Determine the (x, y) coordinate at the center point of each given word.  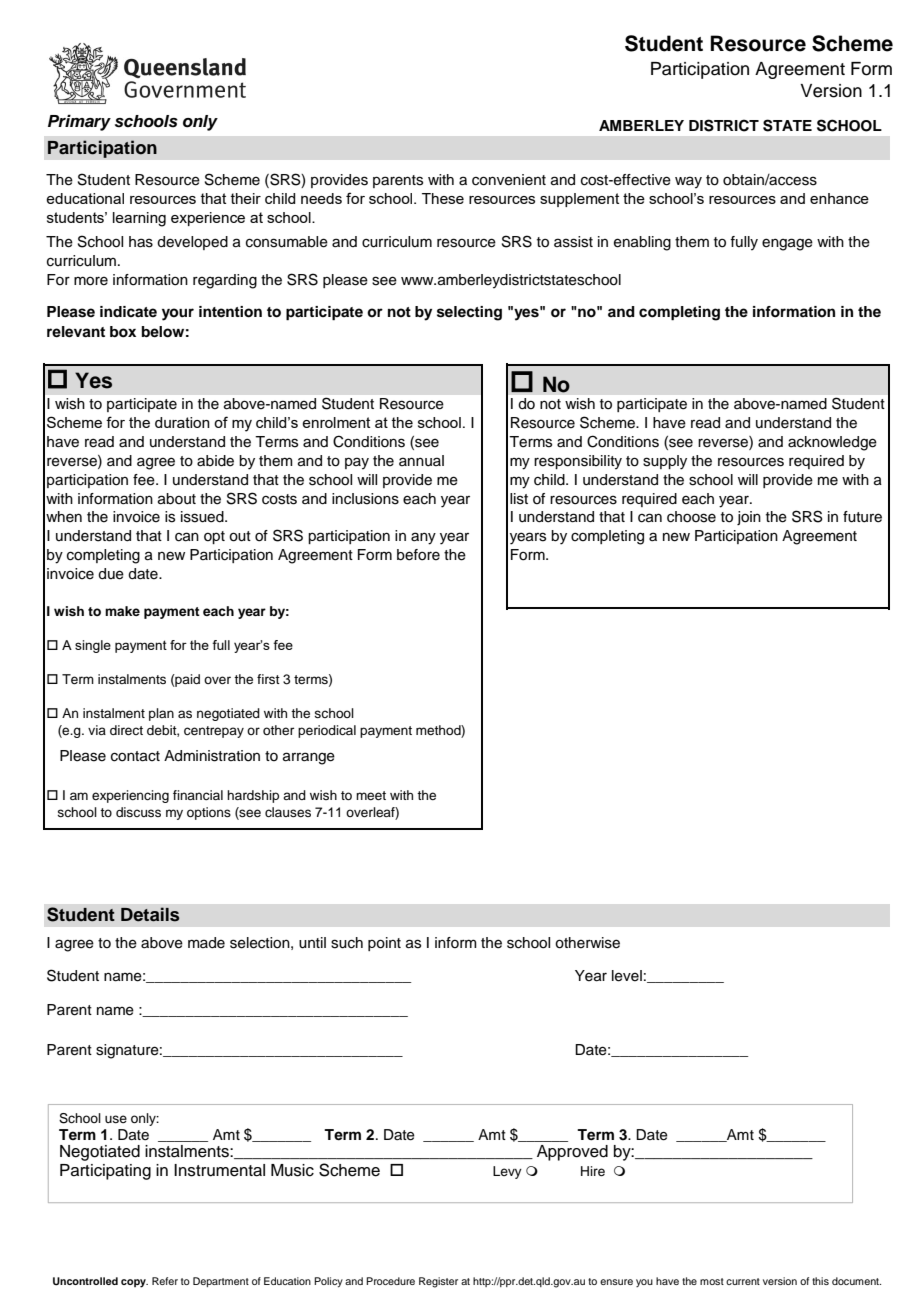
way (688, 182)
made (206, 943)
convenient (509, 180)
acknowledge (832, 443)
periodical (327, 731)
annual (421, 461)
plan (161, 714)
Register (438, 1282)
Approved (572, 1153)
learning (139, 219)
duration (182, 422)
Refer (165, 1281)
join (749, 518)
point (384, 944)
